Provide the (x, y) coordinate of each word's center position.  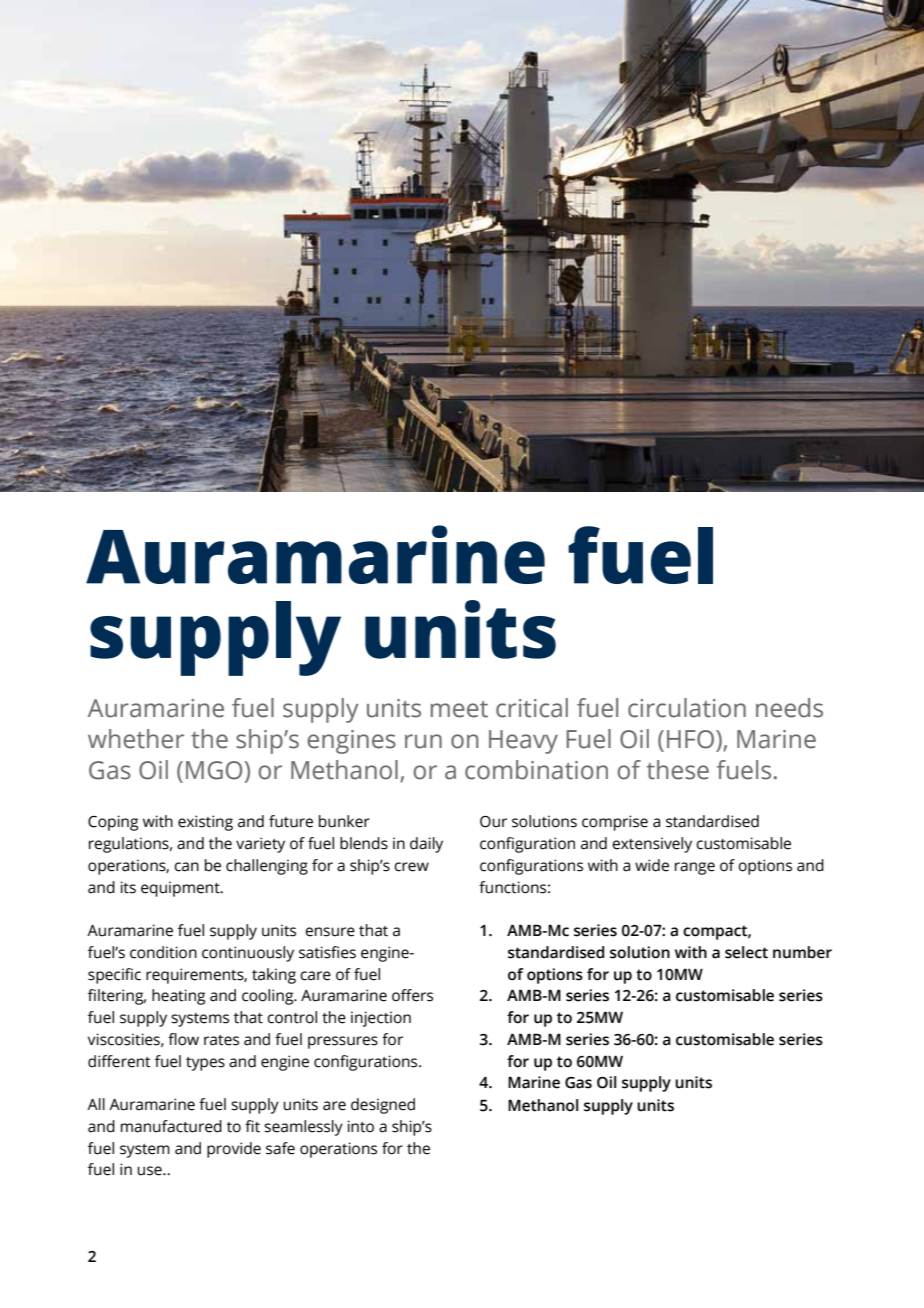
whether (136, 739)
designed (383, 1106)
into (361, 1126)
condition (163, 952)
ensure (330, 932)
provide (234, 1150)
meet (459, 709)
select (746, 952)
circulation (687, 708)
